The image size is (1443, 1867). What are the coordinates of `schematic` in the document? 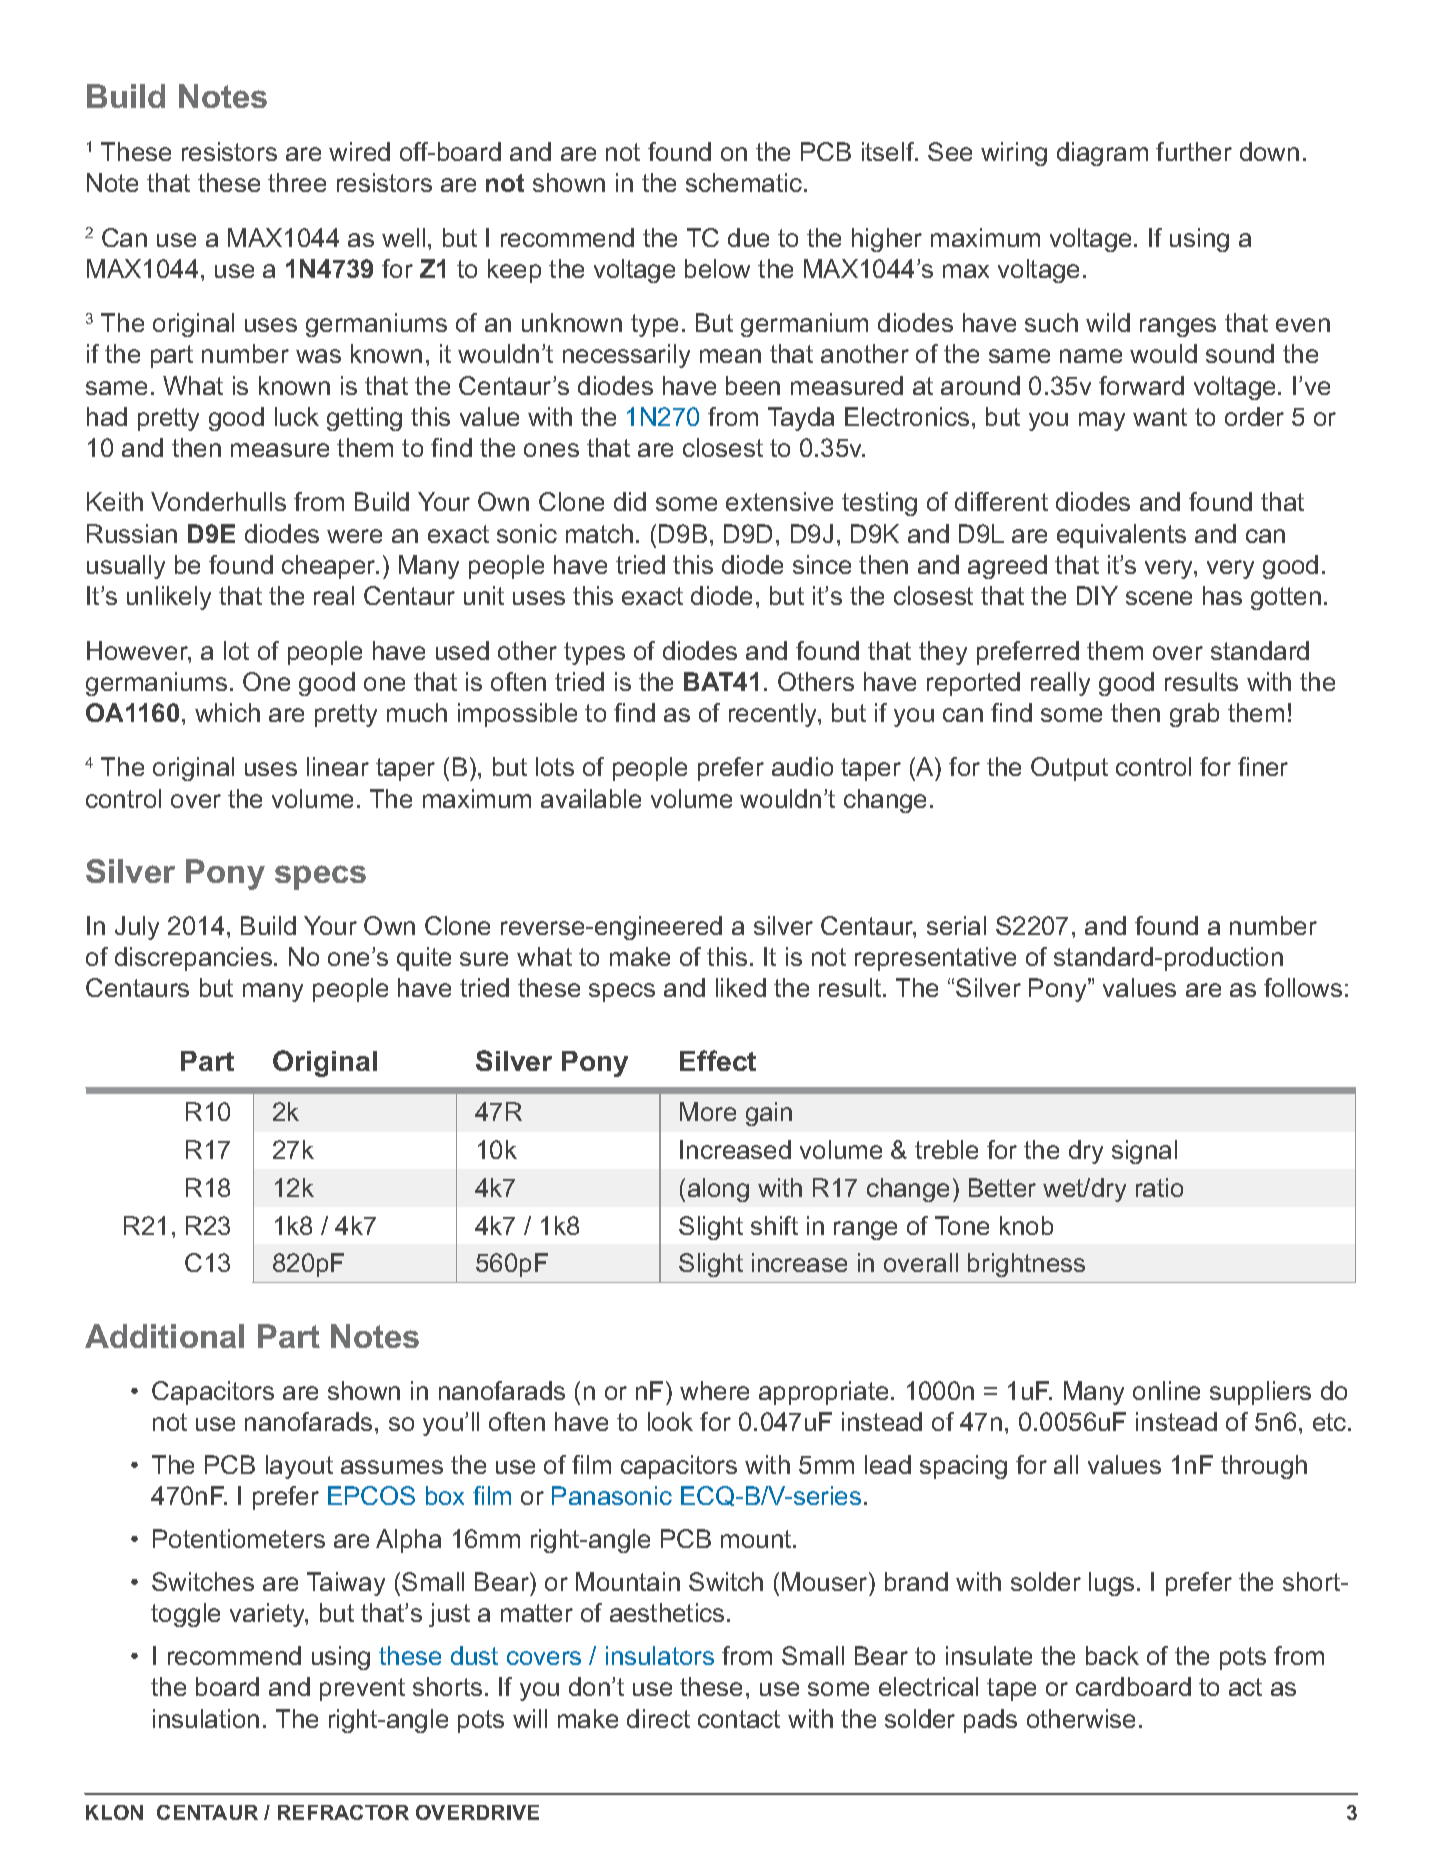 It's located at (744, 182).
